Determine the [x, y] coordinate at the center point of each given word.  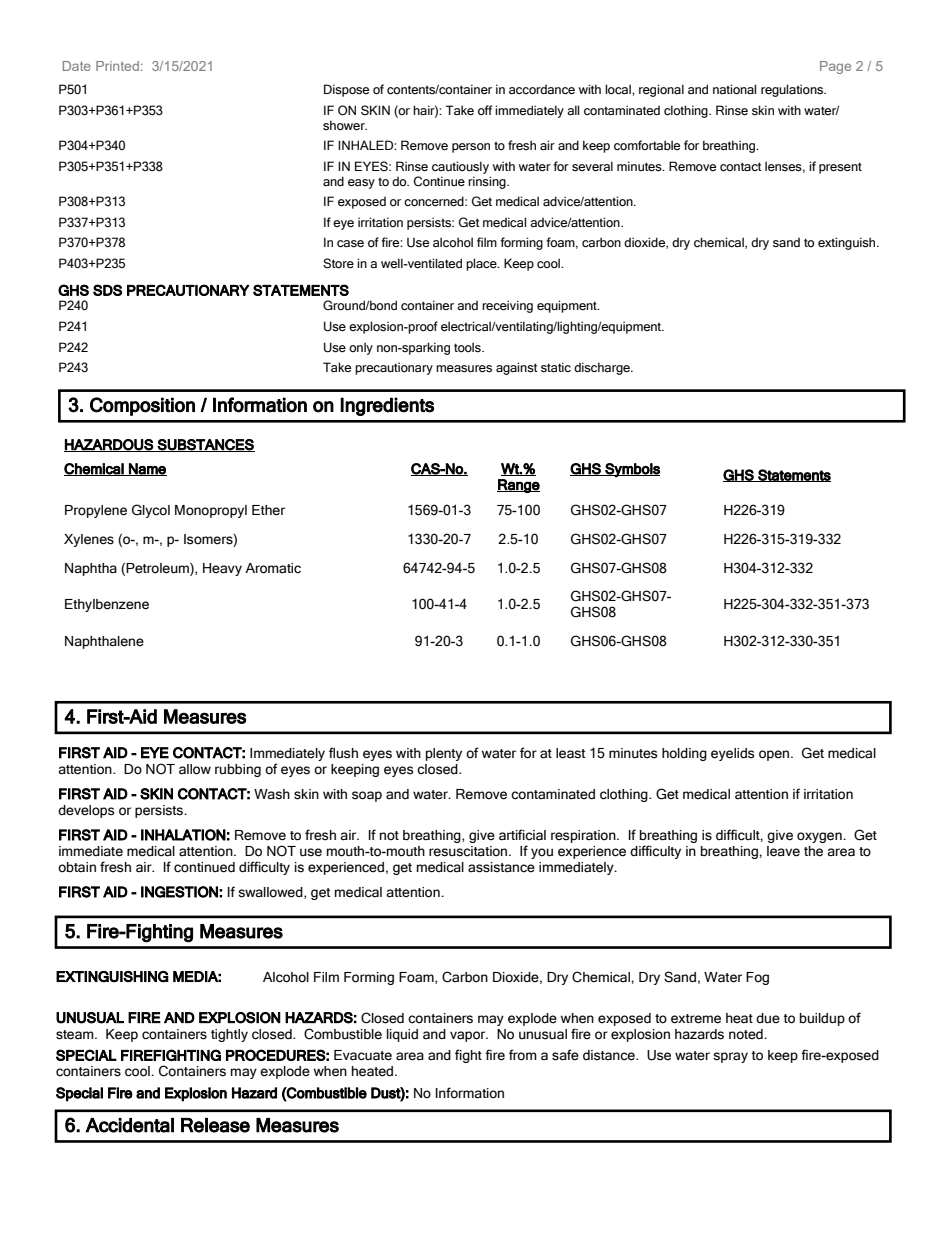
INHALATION [183, 835]
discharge [603, 368]
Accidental [129, 1125]
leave [783, 851]
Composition [142, 406]
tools [468, 347]
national [734, 89]
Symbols [631, 470]
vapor [469, 1036]
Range [518, 486]
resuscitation [469, 851]
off [485, 110]
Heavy [222, 569]
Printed [117, 66]
